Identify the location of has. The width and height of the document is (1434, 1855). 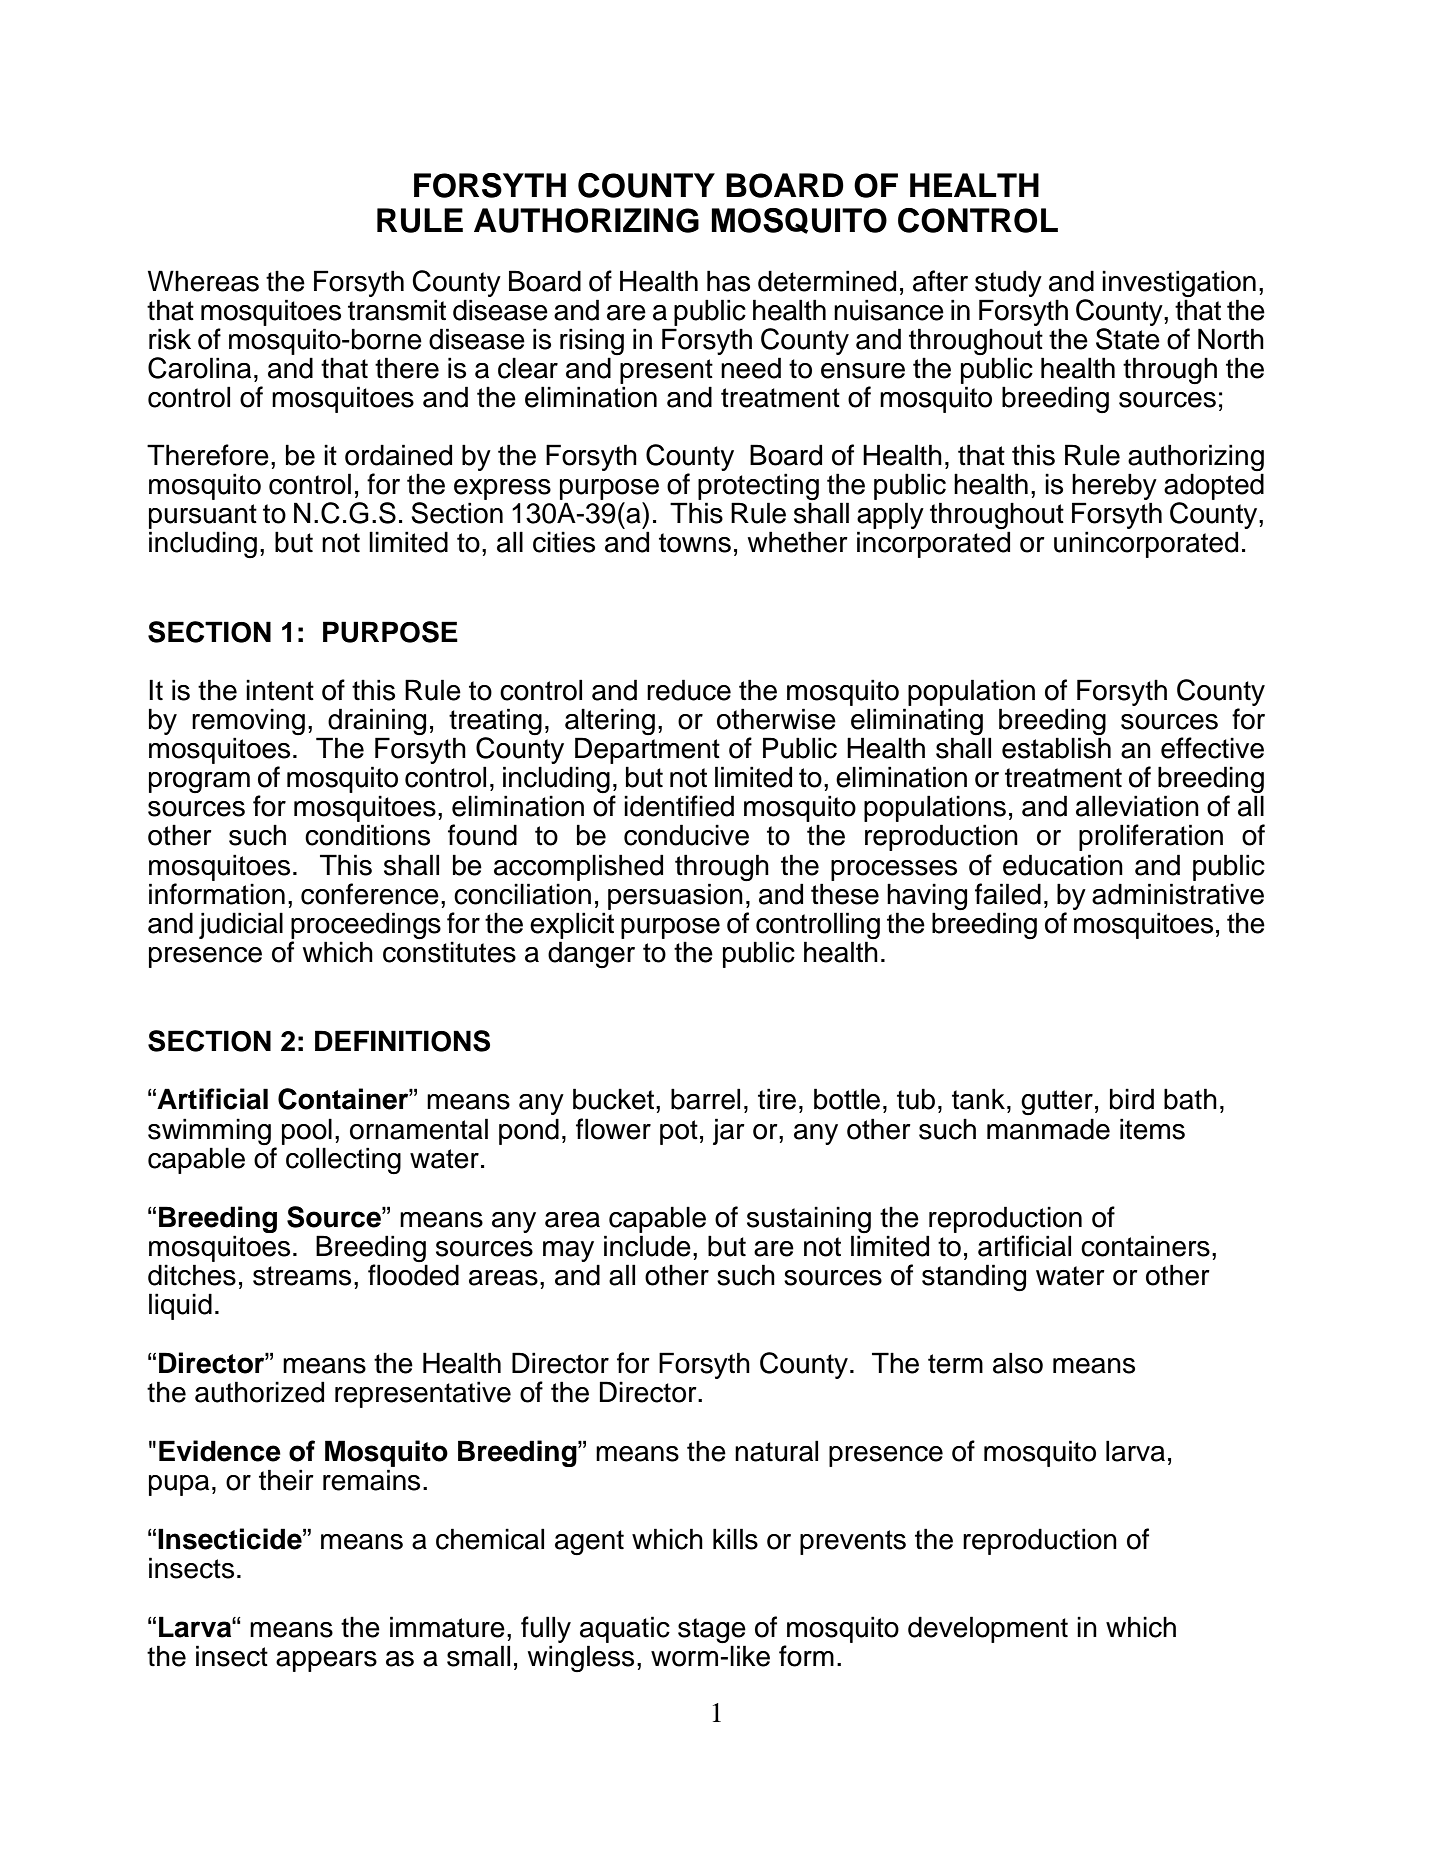
(728, 281).
